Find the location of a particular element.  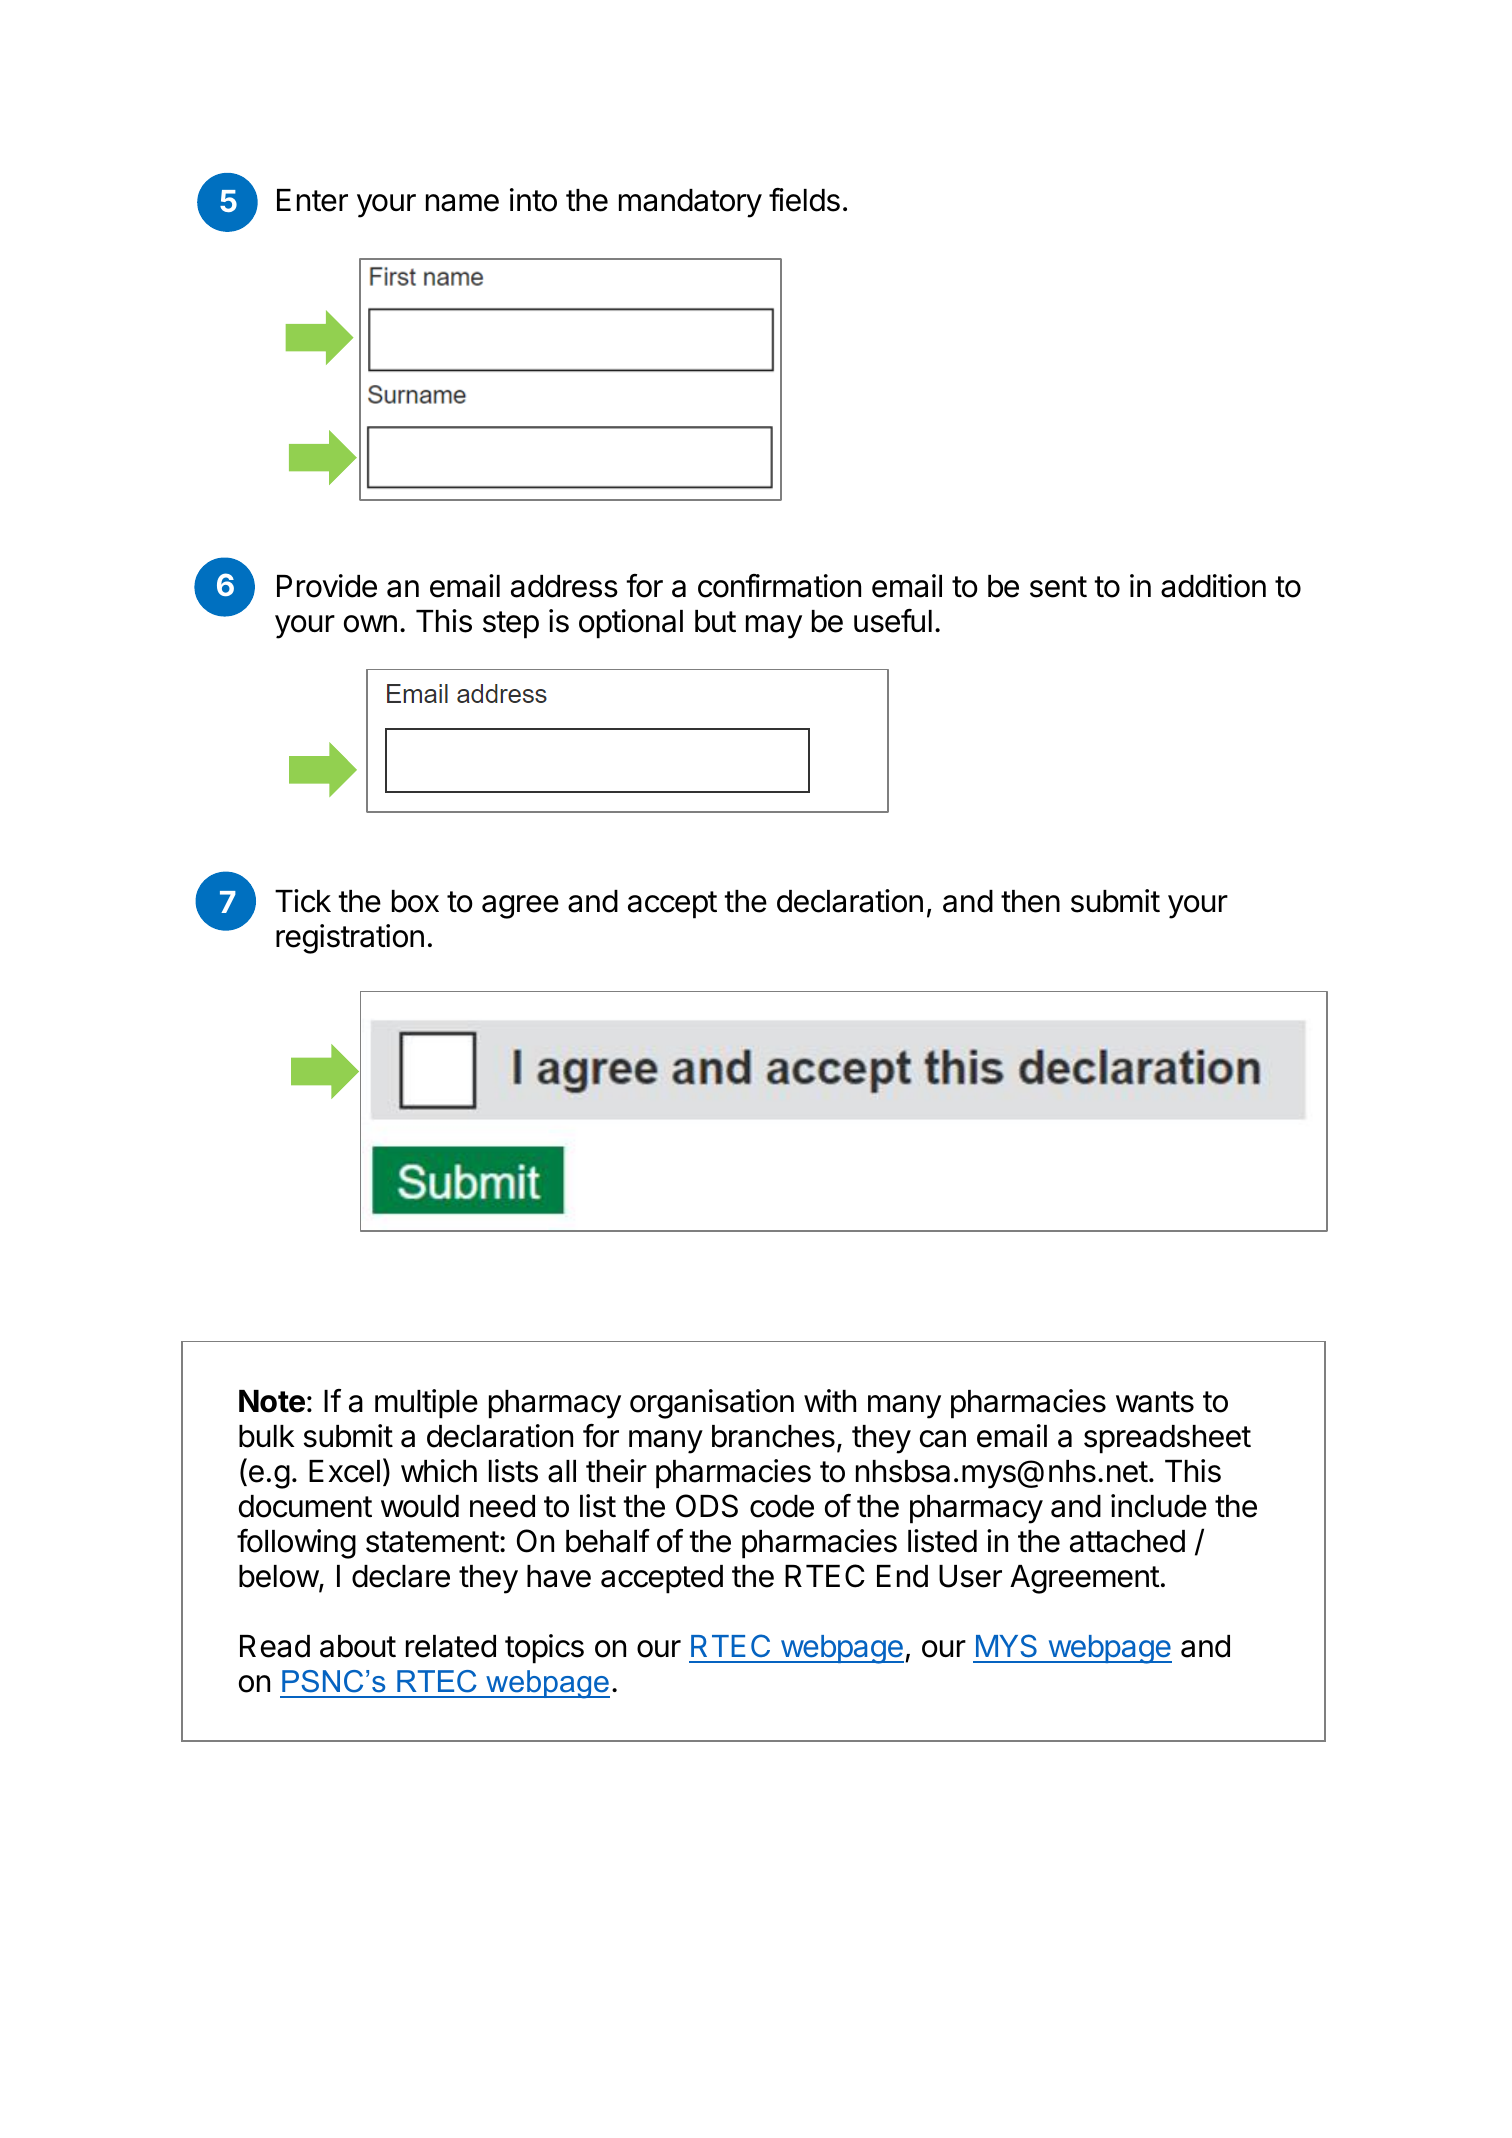

useful is located at coordinates (893, 621).
